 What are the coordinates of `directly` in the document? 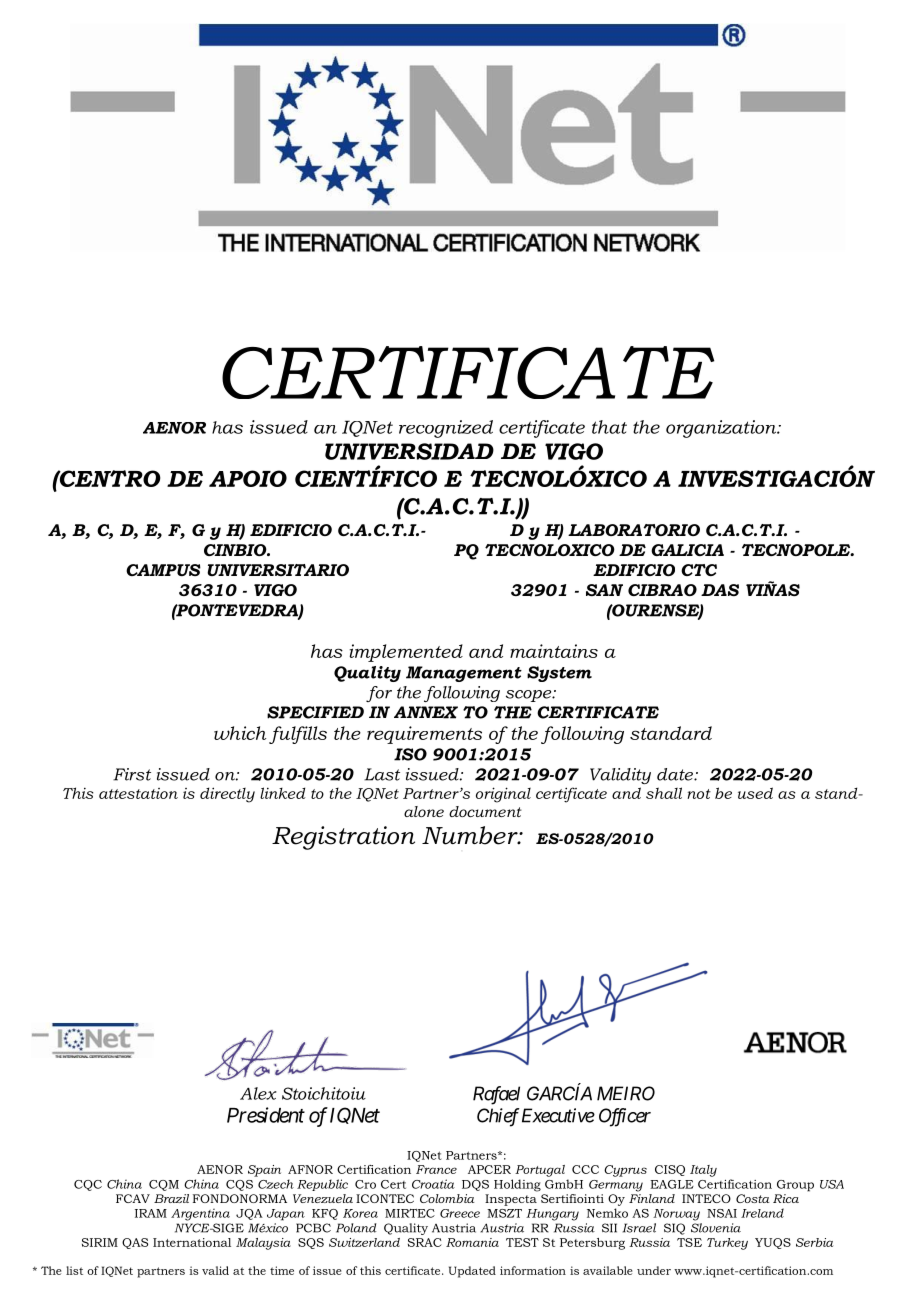 It's located at (227, 795).
